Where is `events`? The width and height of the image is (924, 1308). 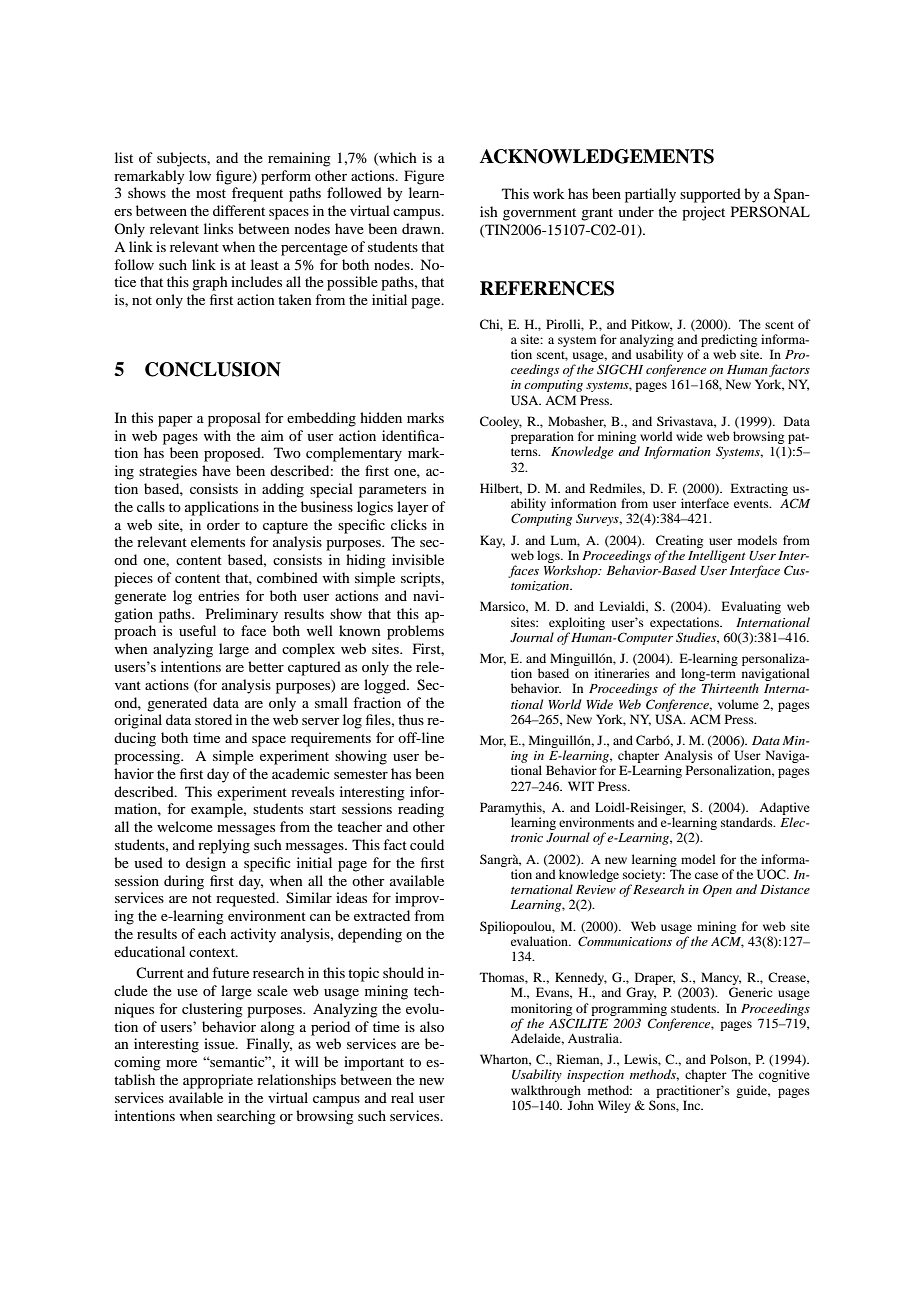
events is located at coordinates (752, 504).
